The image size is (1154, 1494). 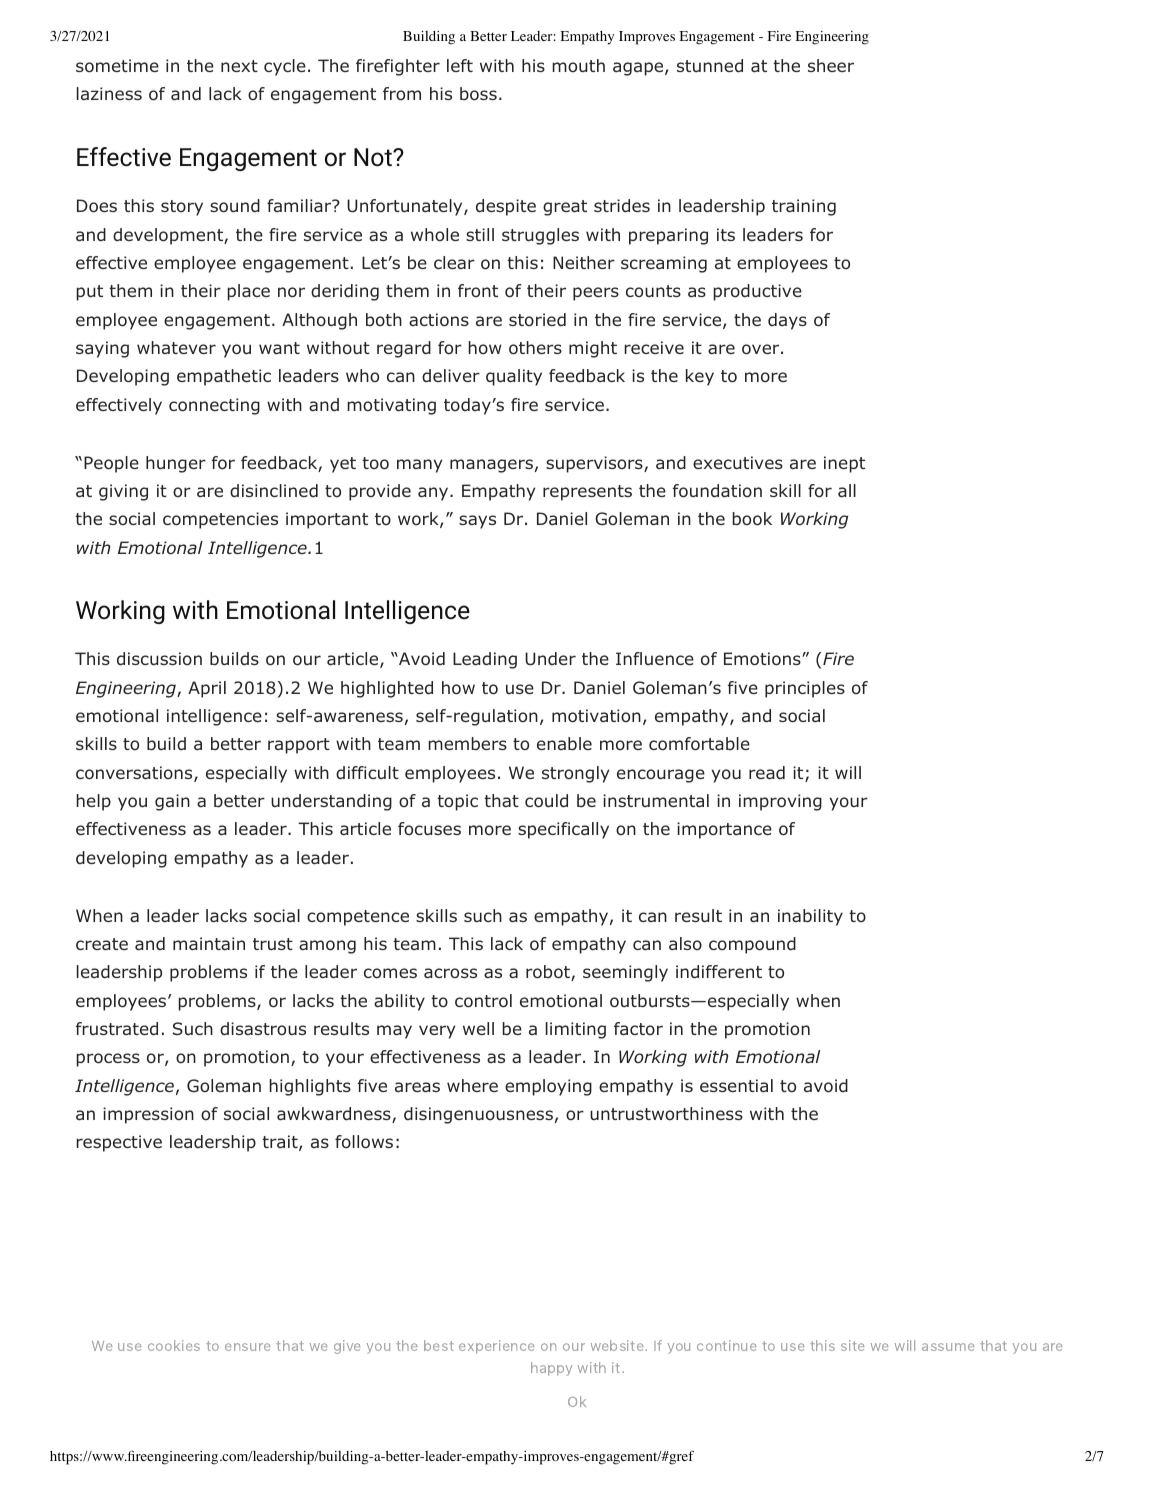 What do you see at coordinates (478, 94) in the image?
I see `boss` at bounding box center [478, 94].
